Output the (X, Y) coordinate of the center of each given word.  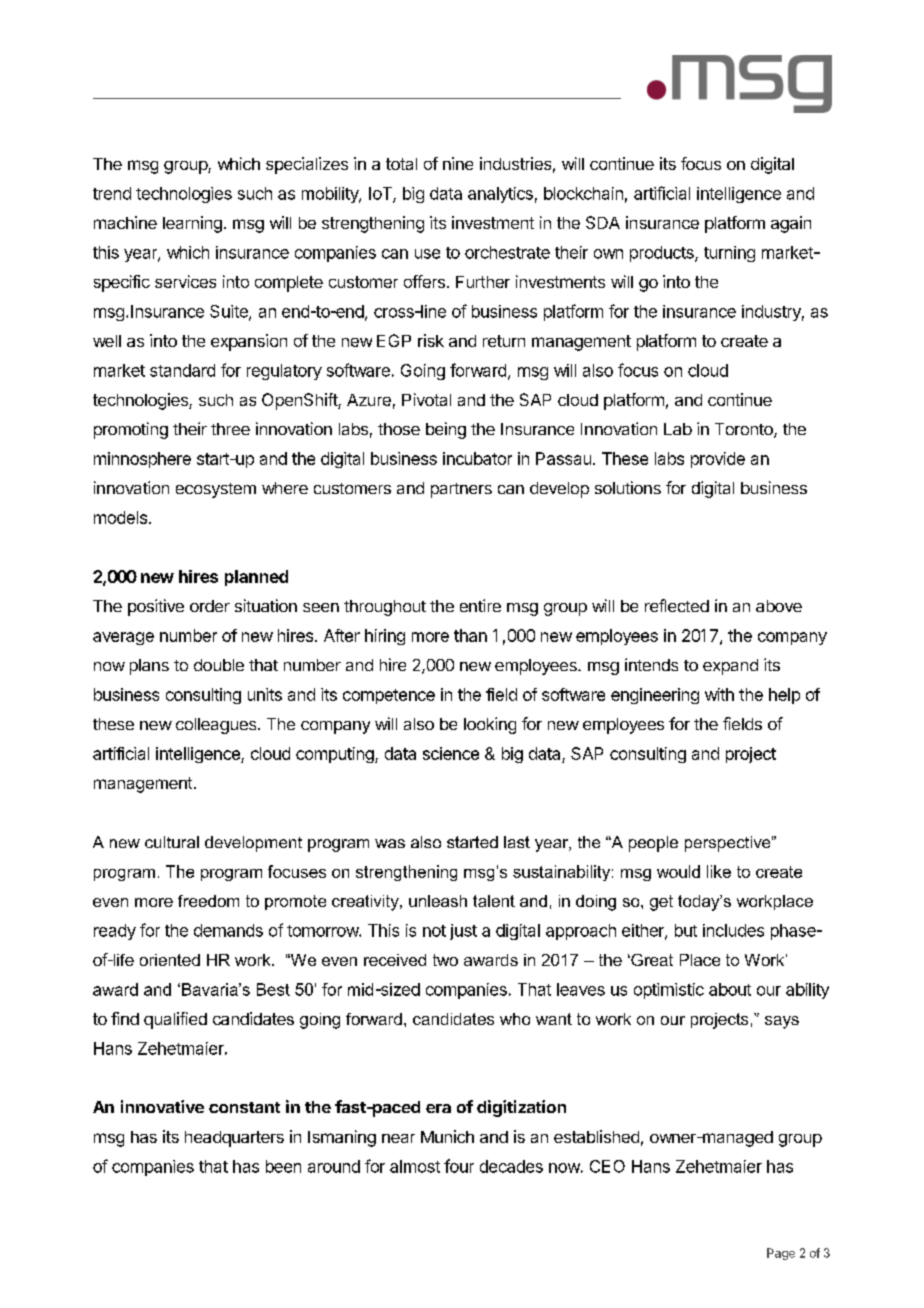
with (719, 694)
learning (192, 224)
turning (729, 254)
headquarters (234, 1139)
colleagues (217, 726)
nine (458, 163)
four (459, 1166)
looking (490, 725)
